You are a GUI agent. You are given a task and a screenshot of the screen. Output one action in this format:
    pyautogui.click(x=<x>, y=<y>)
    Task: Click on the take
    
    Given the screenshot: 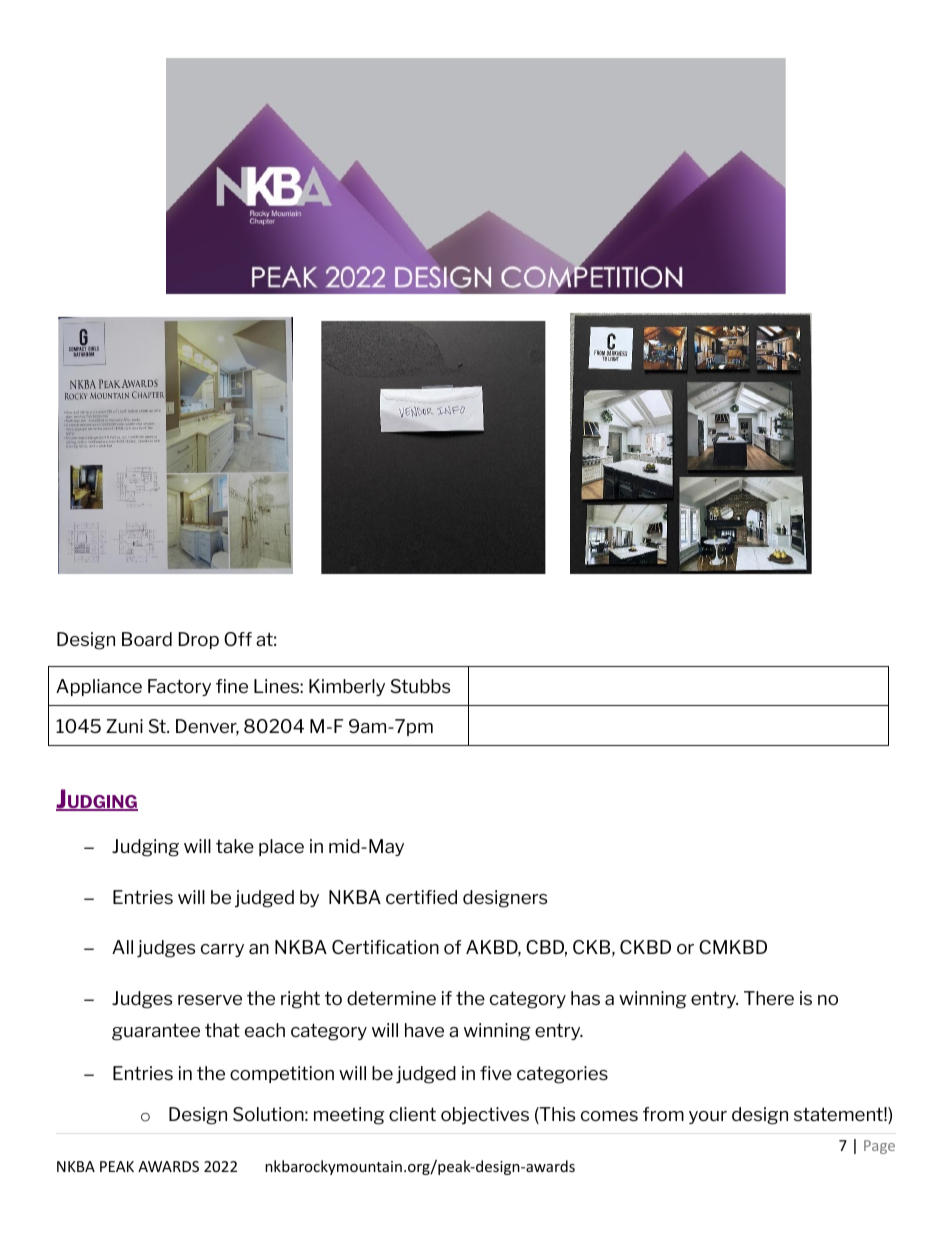 What is the action you would take?
    pyautogui.click(x=235, y=846)
